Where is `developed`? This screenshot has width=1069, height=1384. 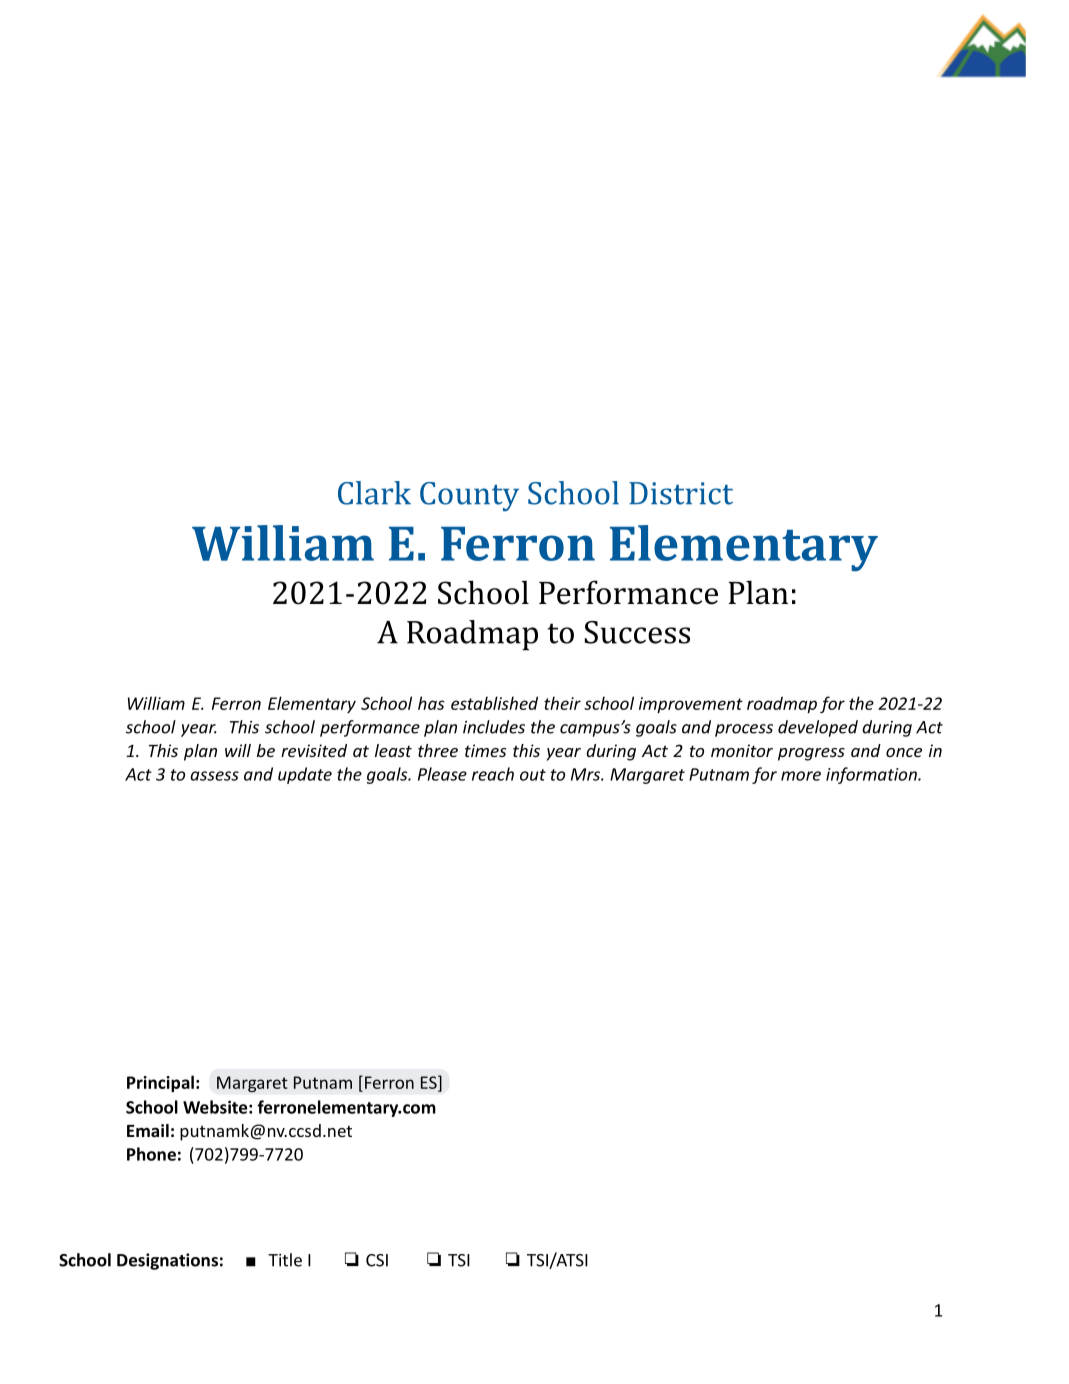
developed is located at coordinates (818, 728).
